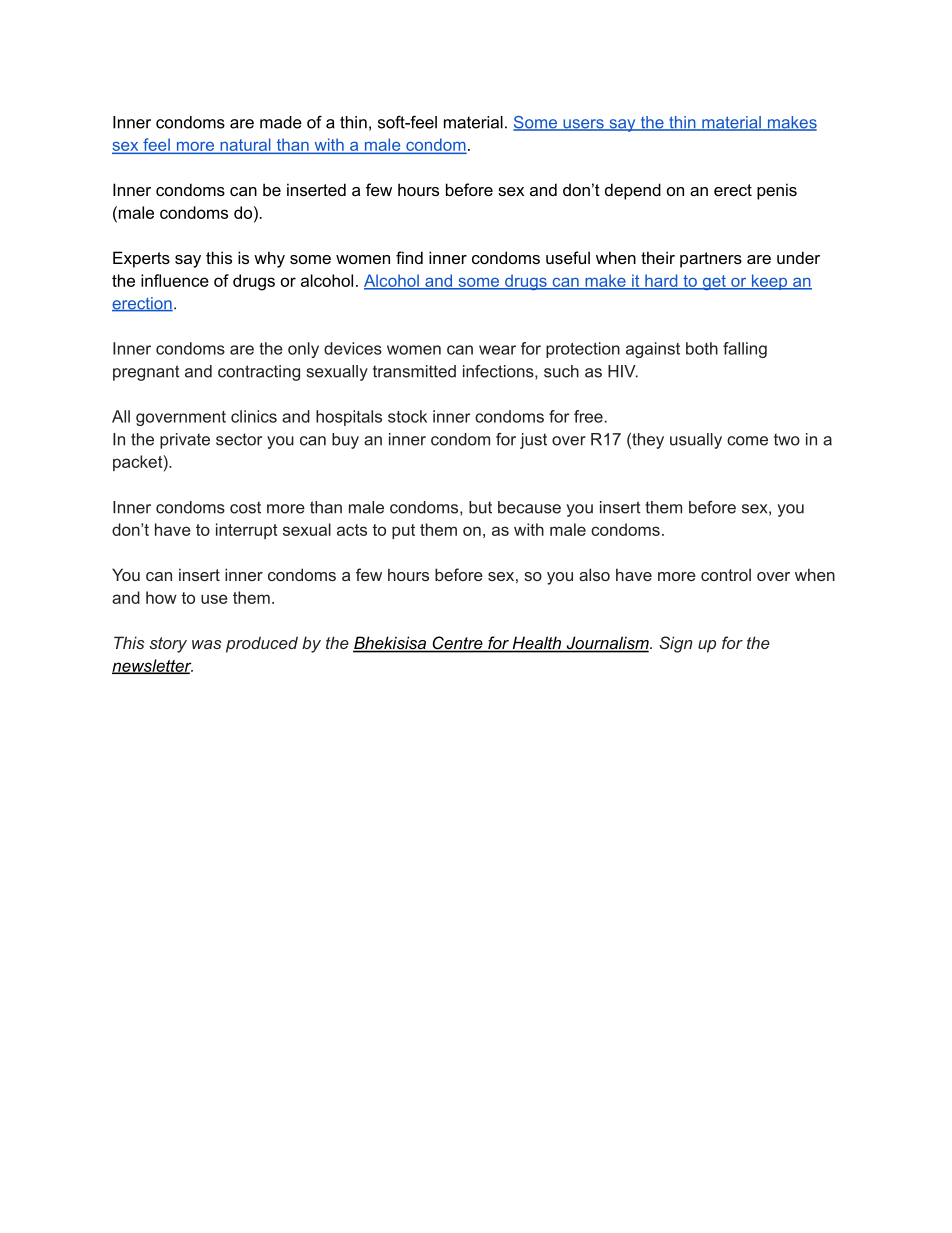 This screenshot has width=952, height=1233. Describe the element at coordinates (777, 191) in the screenshot. I see `penis` at that location.
